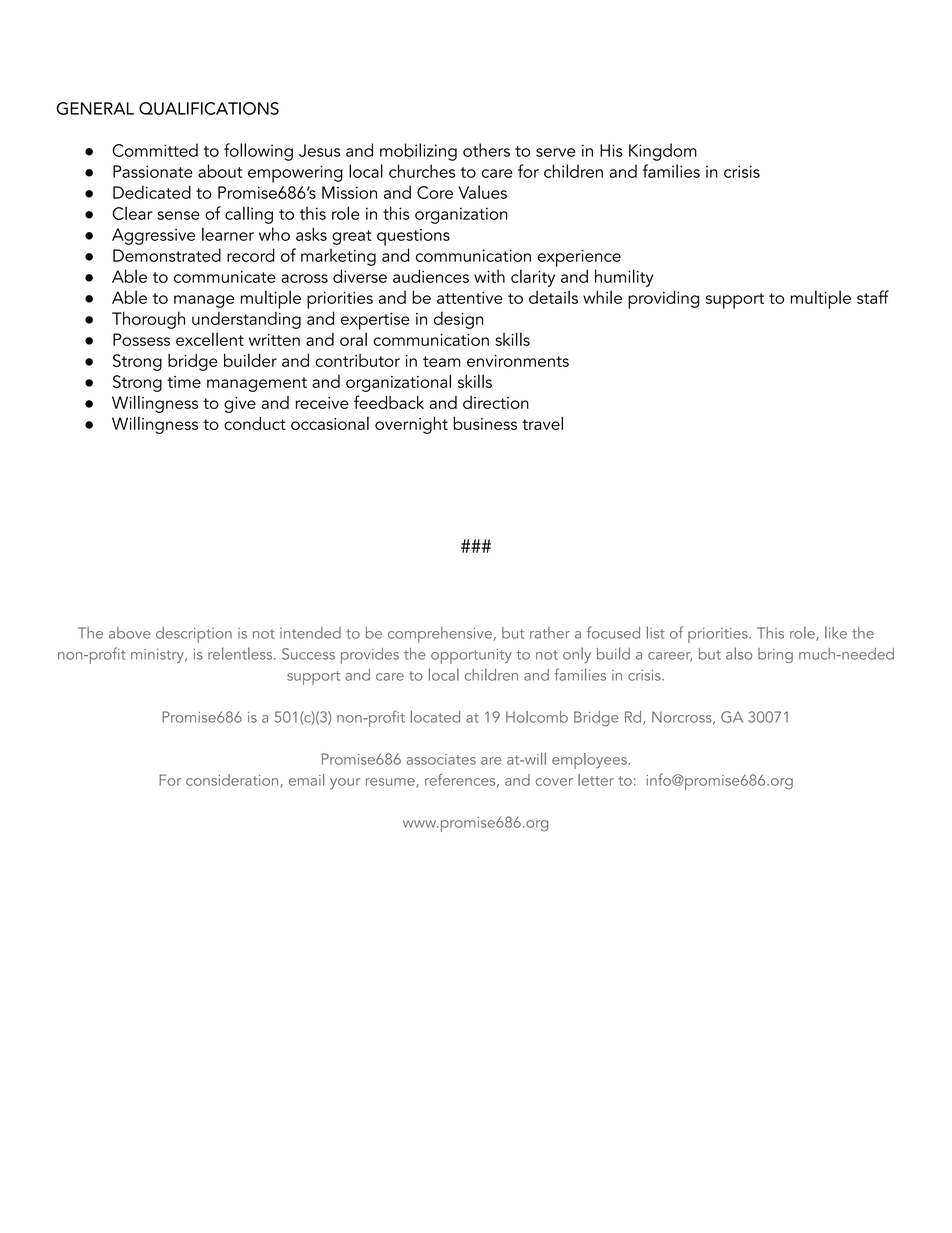  What do you see at coordinates (440, 635) in the document?
I see `comprehensive` at bounding box center [440, 635].
